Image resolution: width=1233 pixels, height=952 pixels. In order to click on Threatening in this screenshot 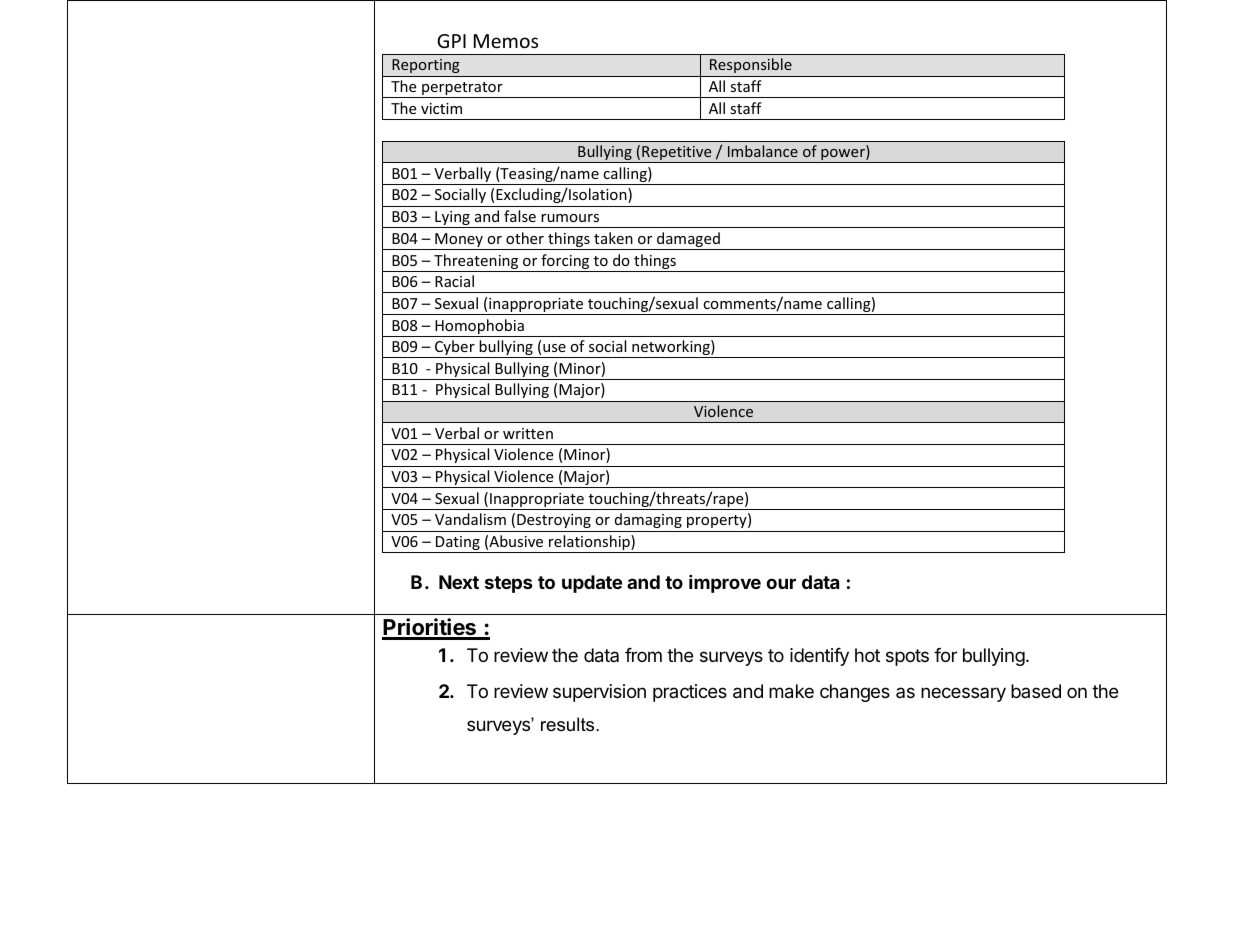, I will do `click(476, 263)`.
